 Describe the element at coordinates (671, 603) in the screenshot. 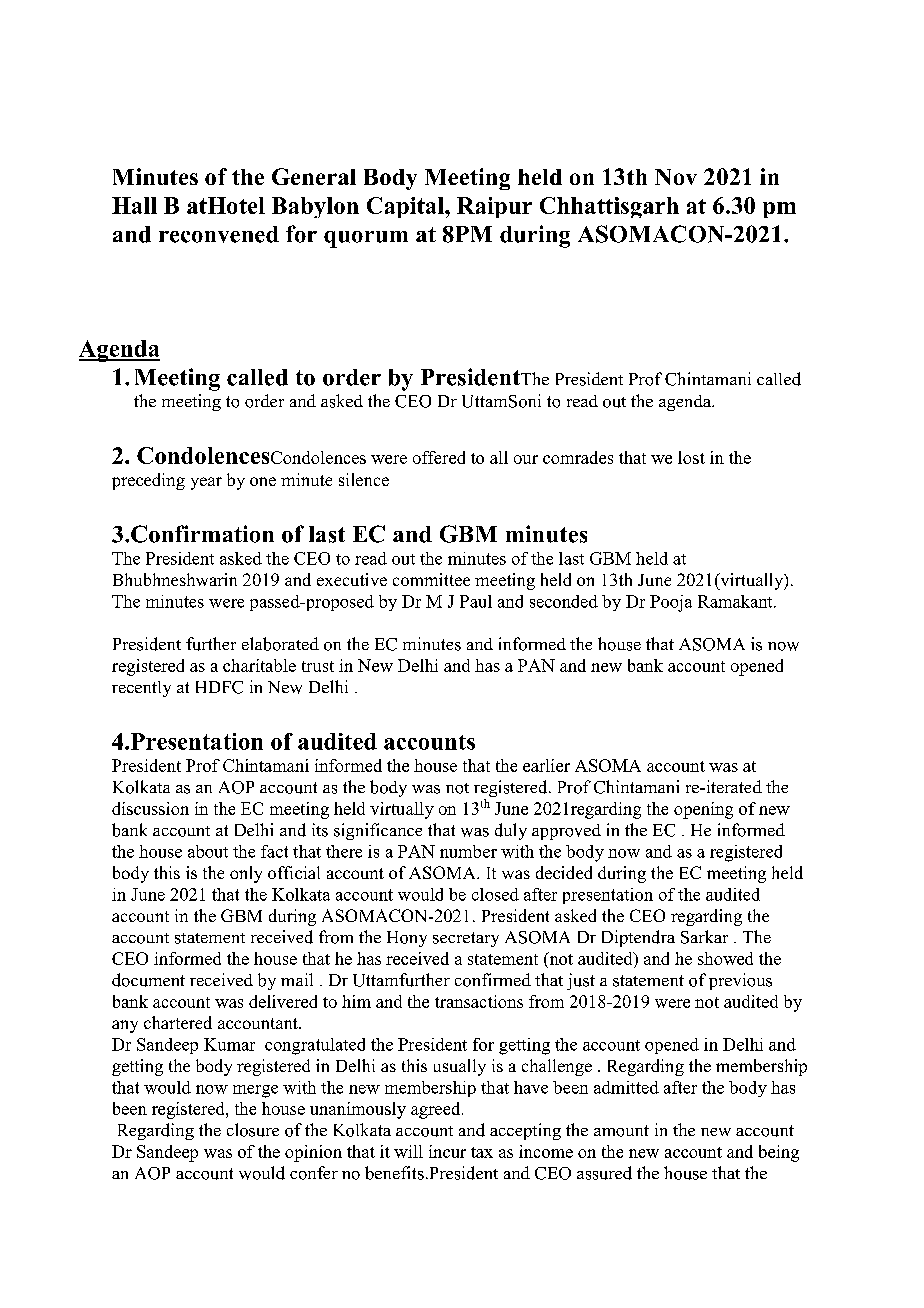

I see `Pooja` at that location.
